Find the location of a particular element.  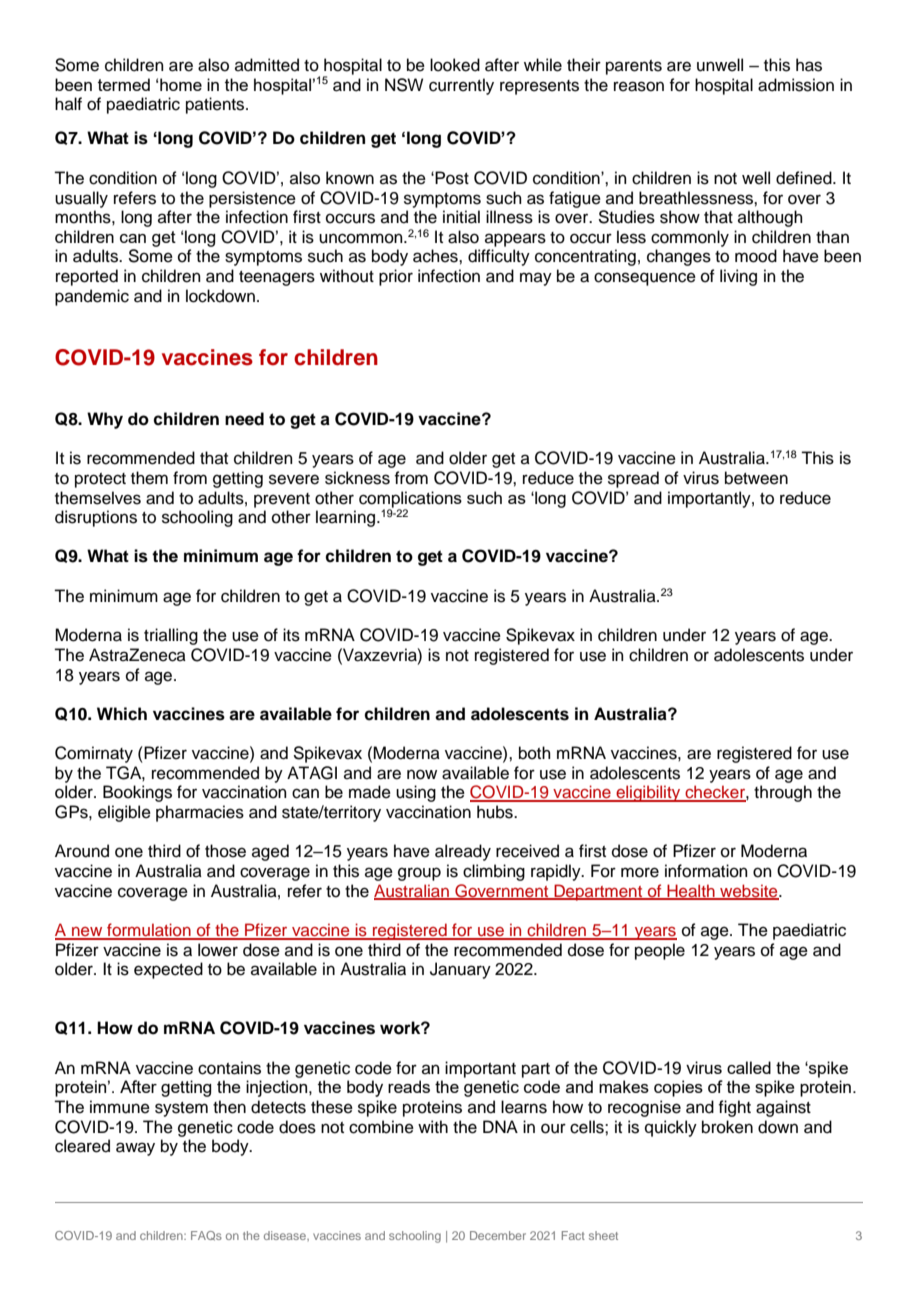

admission is located at coordinates (796, 85).
